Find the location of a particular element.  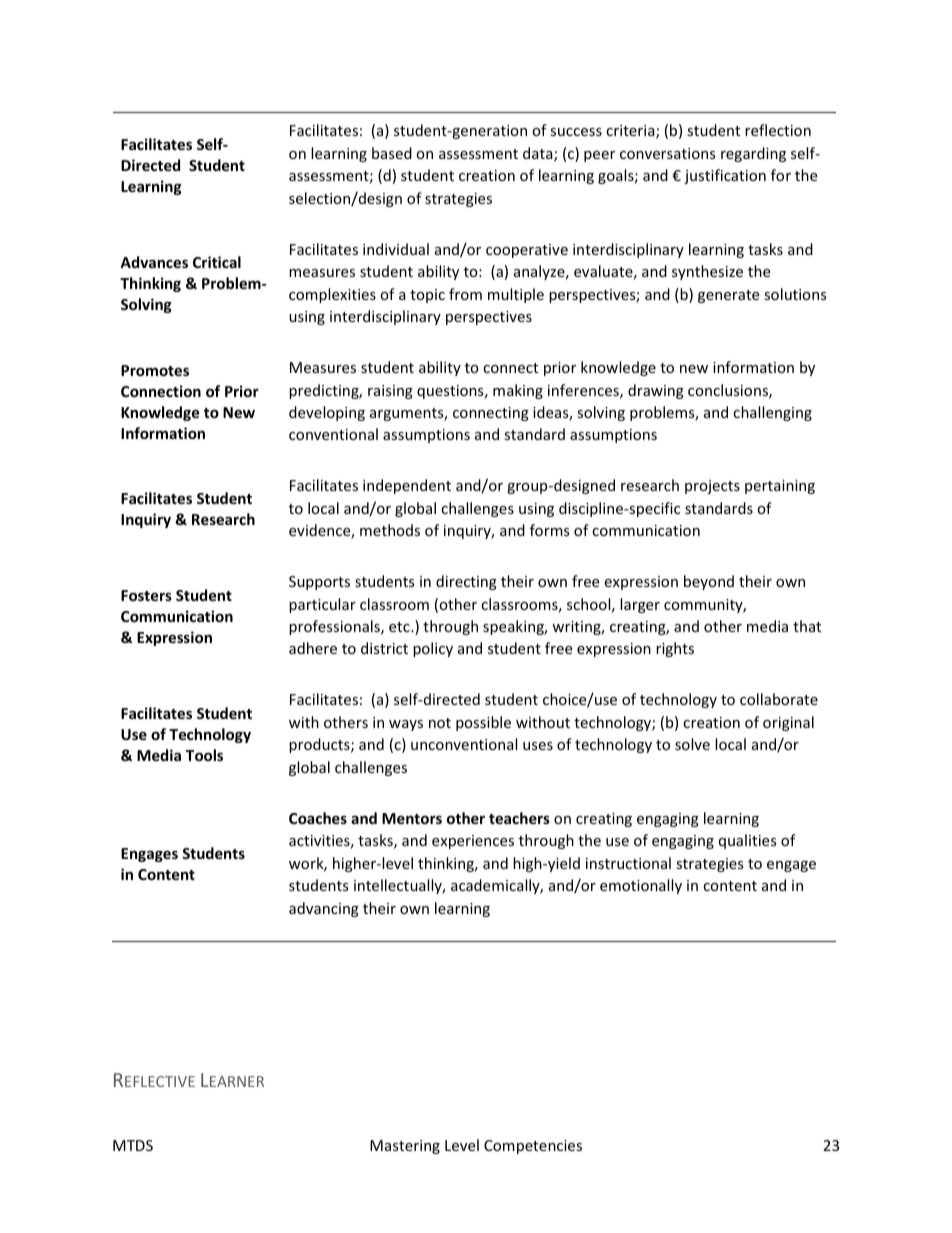

data is located at coordinates (539, 154).
